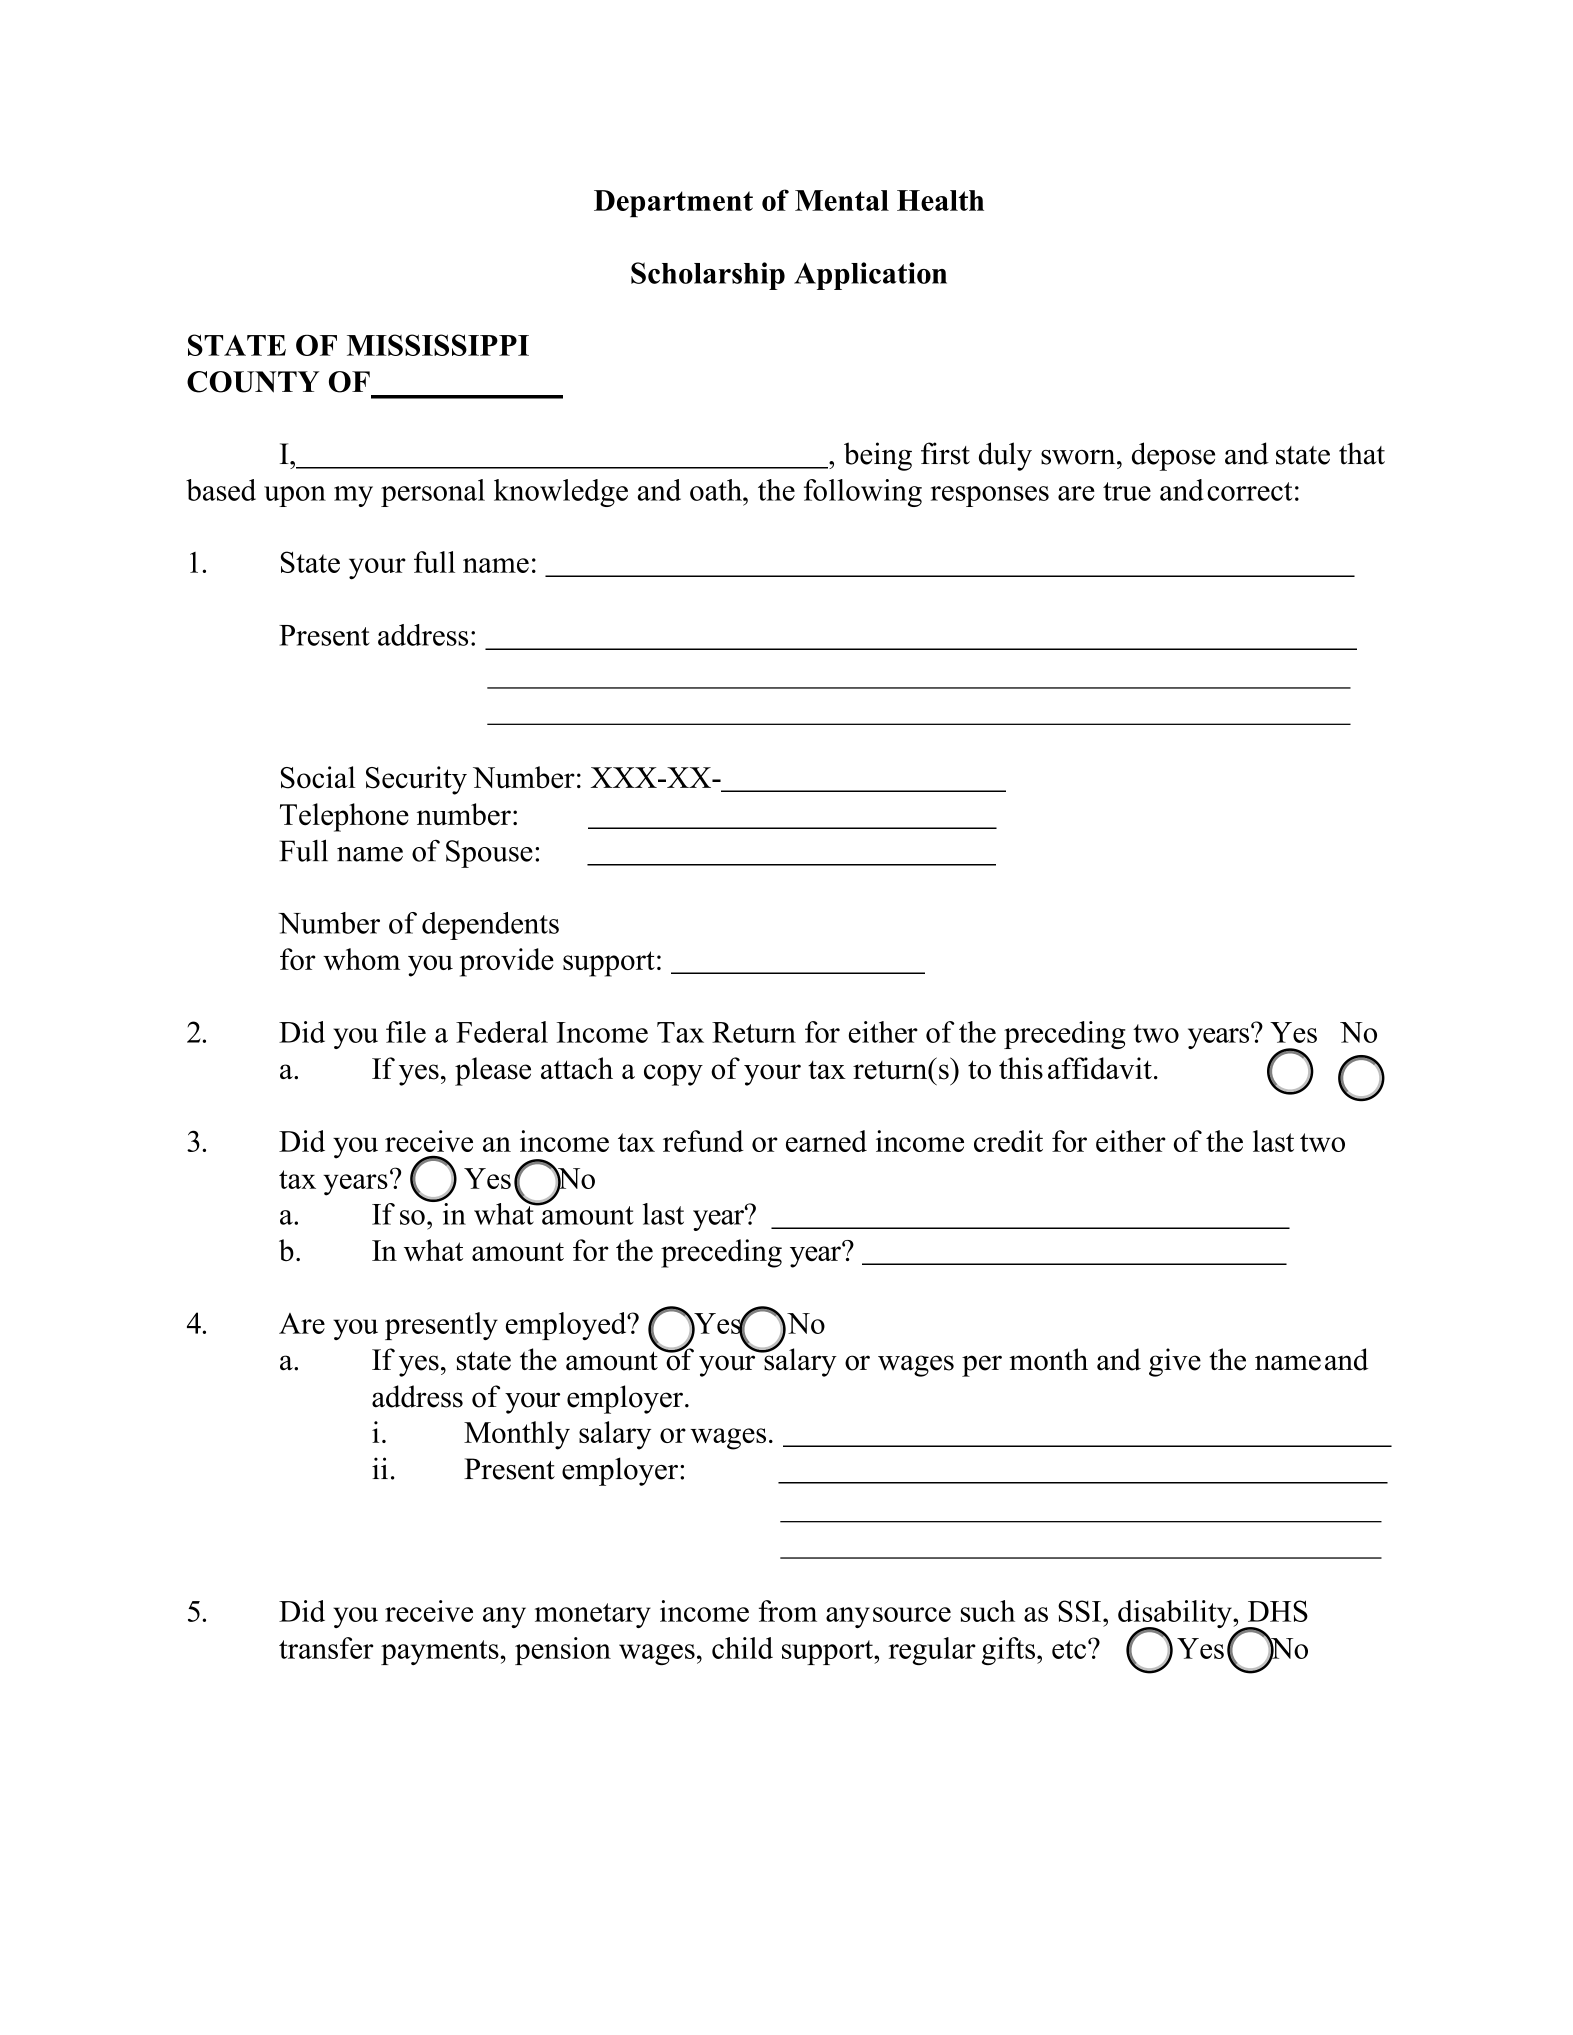  What do you see at coordinates (1249, 491) in the screenshot?
I see `correct` at bounding box center [1249, 491].
